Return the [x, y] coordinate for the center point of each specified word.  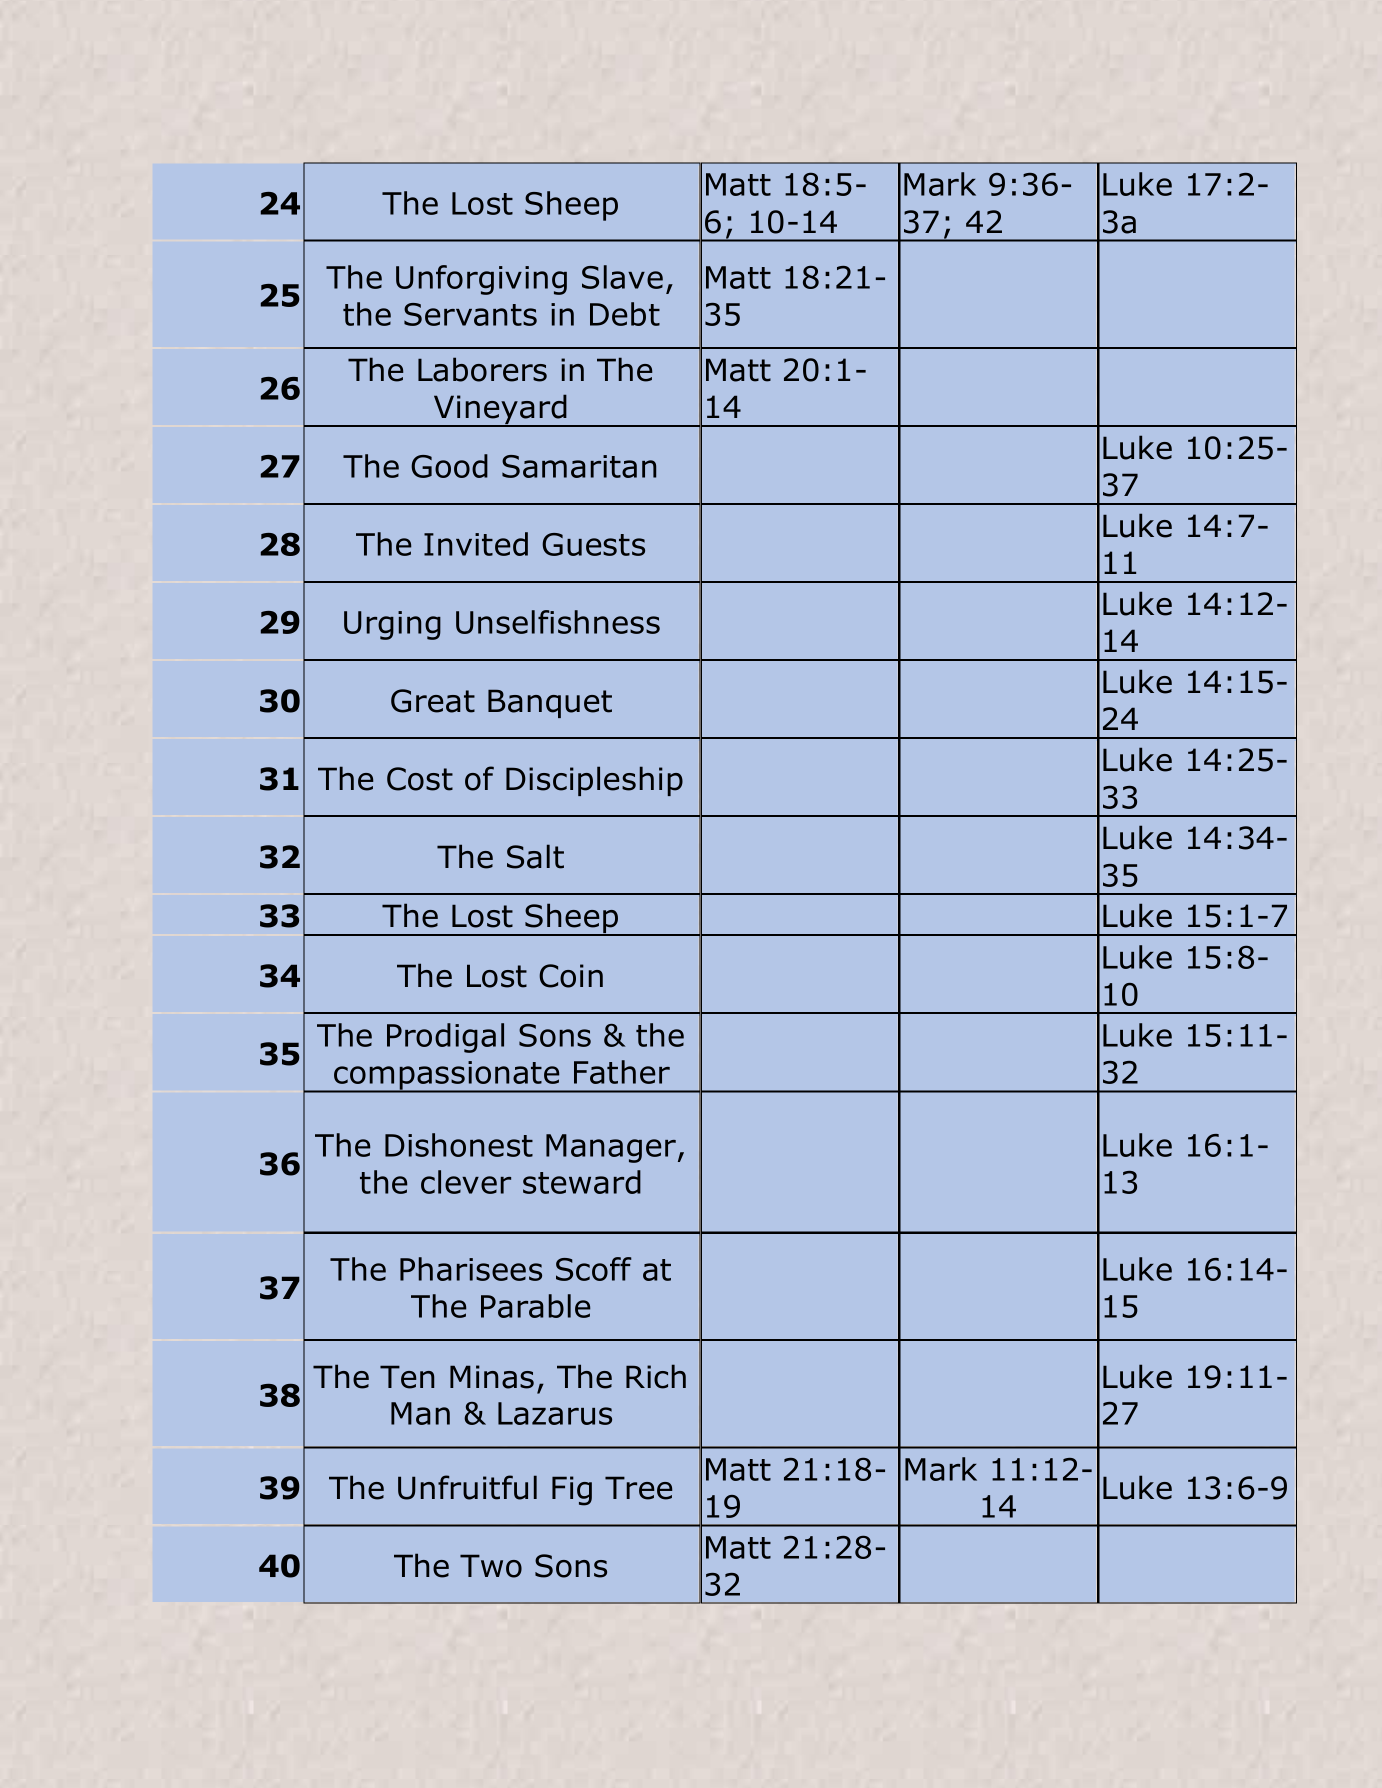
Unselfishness [558, 622]
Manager [612, 1148]
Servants [470, 314]
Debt [625, 314]
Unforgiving [481, 280]
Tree [639, 1488]
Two [491, 1566]
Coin [571, 976]
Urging [392, 625]
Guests [593, 544]
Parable [536, 1306]
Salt [535, 856]
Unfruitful [467, 1487]
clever [466, 1182]
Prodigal [445, 1038]
